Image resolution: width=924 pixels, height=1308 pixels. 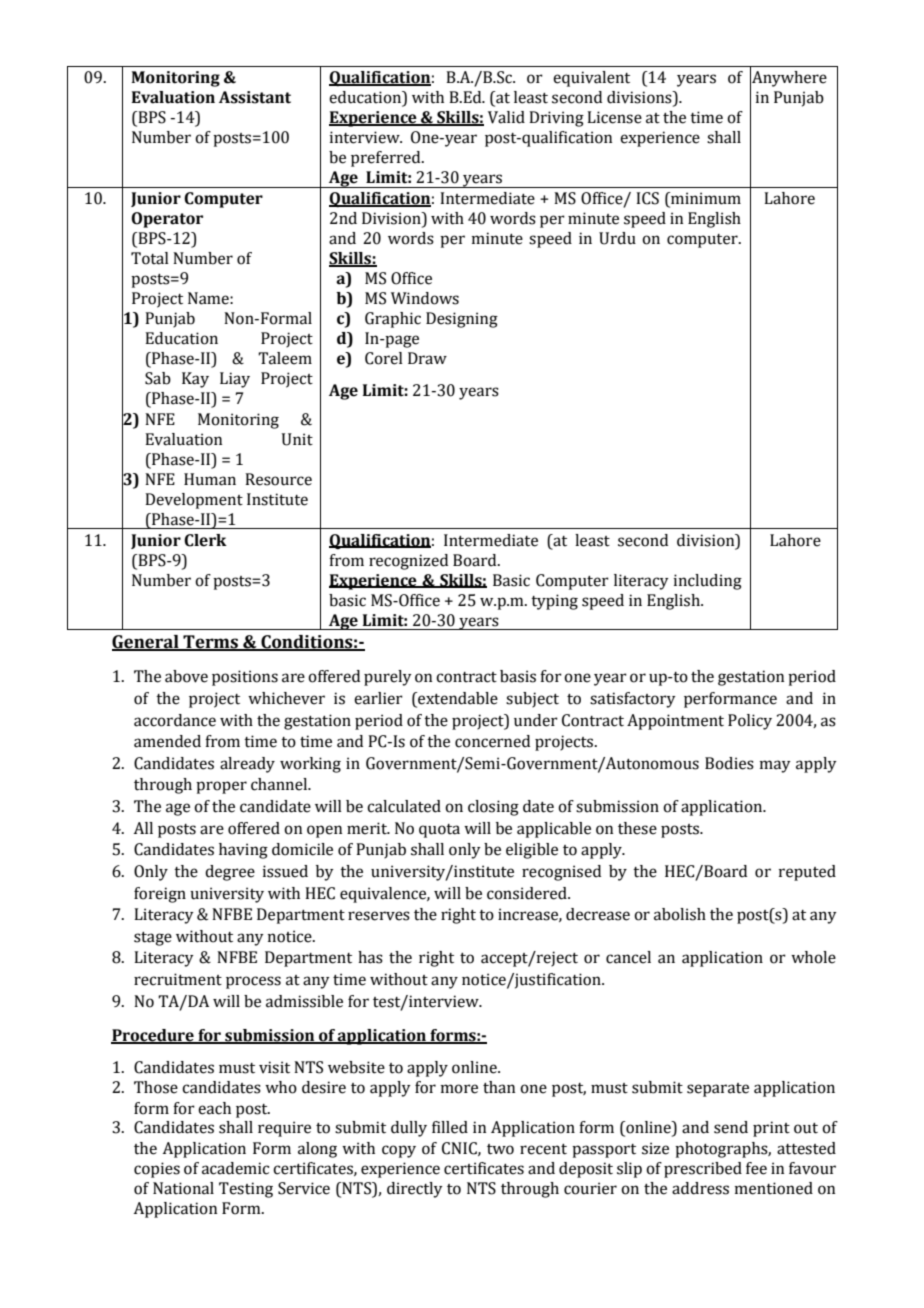 I want to click on Clerk, so click(x=205, y=540).
